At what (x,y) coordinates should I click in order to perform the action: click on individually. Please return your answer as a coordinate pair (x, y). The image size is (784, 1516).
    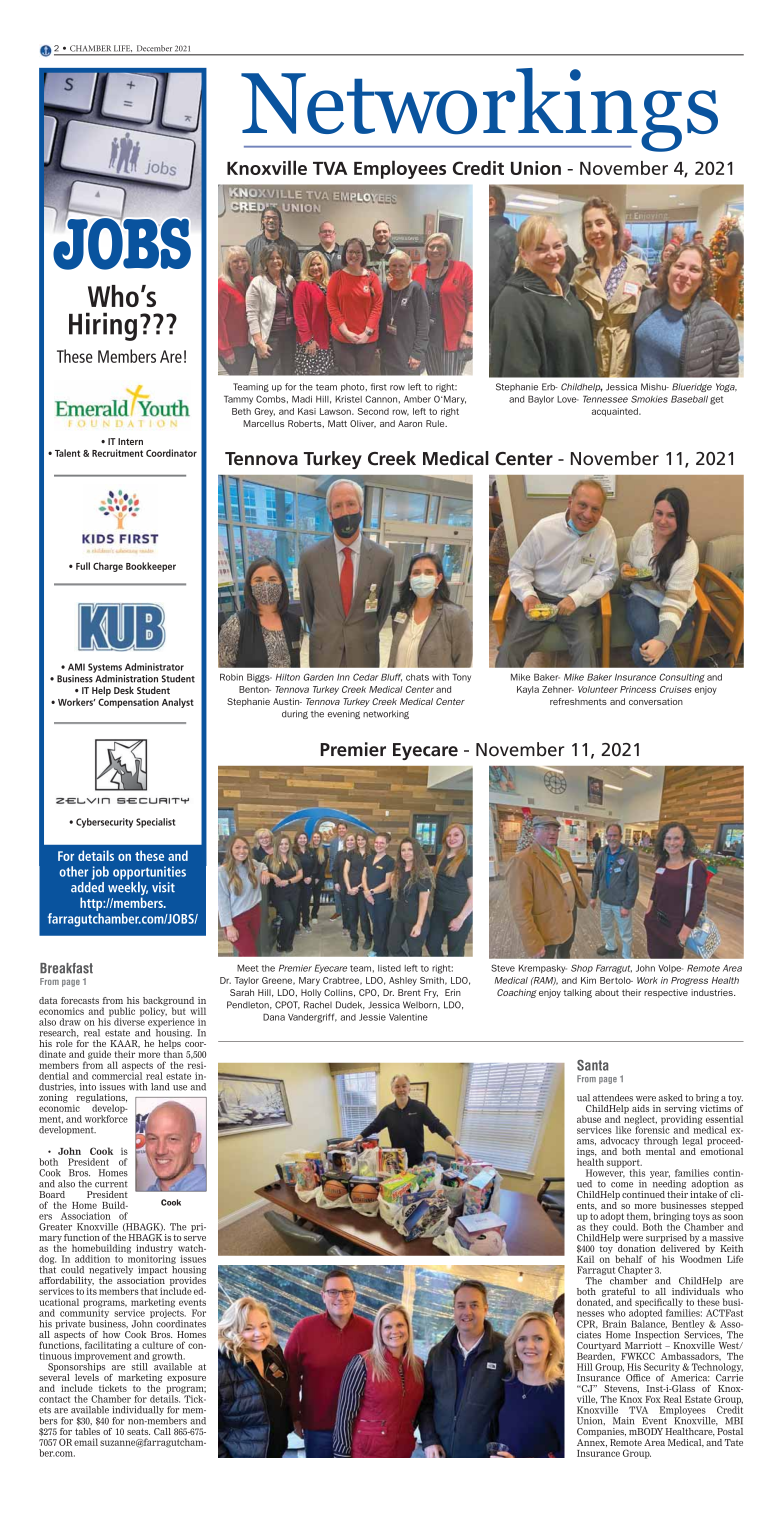
    Looking at the image, I should click on (138, 1410).
